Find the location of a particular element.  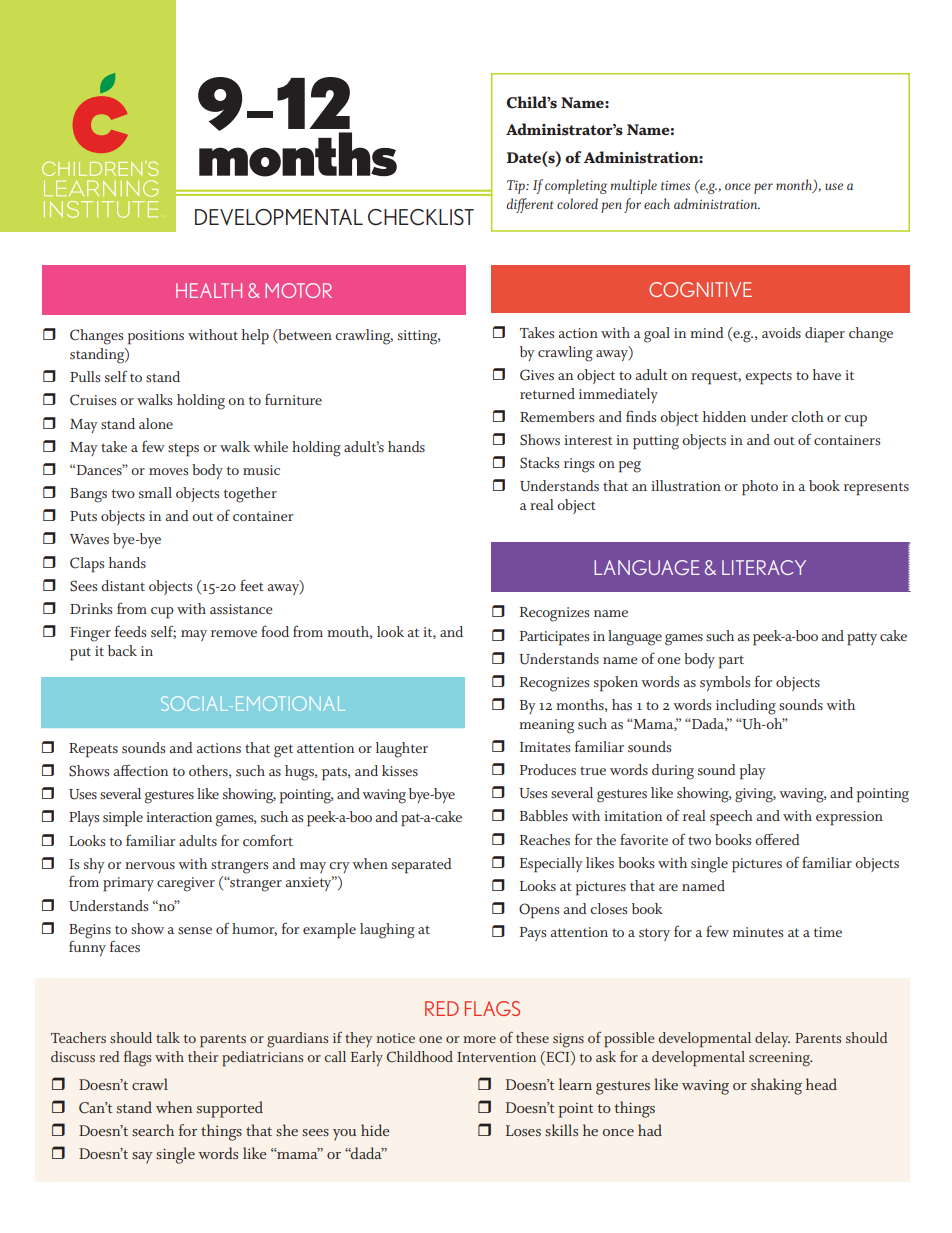

CHECKLIST is located at coordinates (421, 217).
